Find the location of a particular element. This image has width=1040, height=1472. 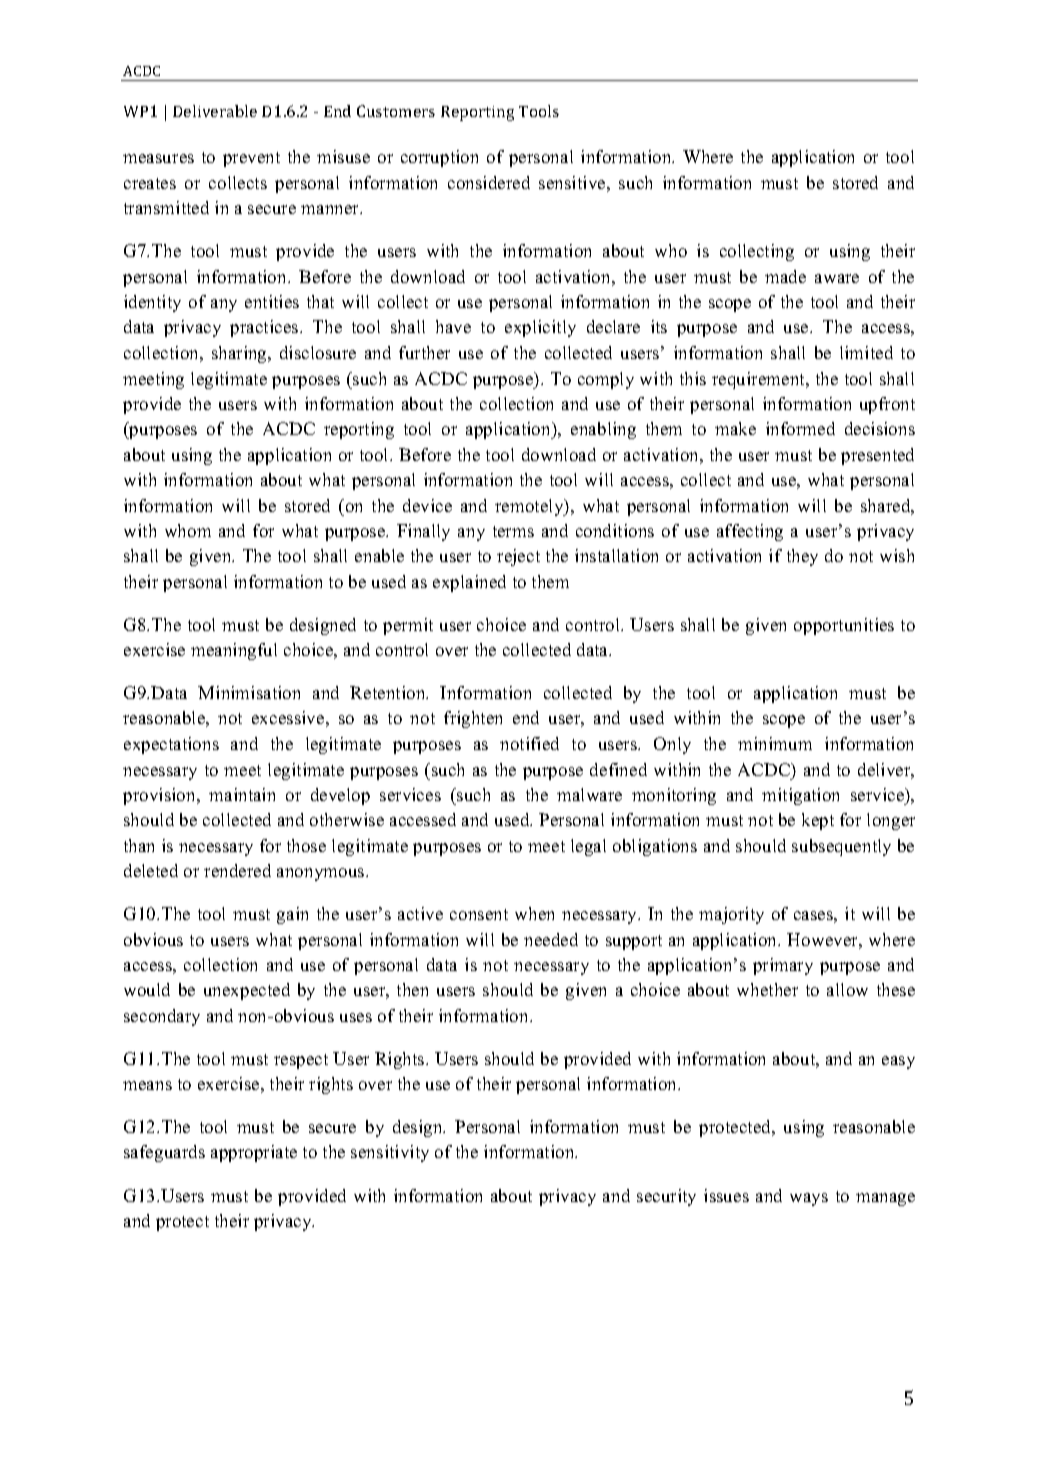

rendered is located at coordinates (237, 870).
